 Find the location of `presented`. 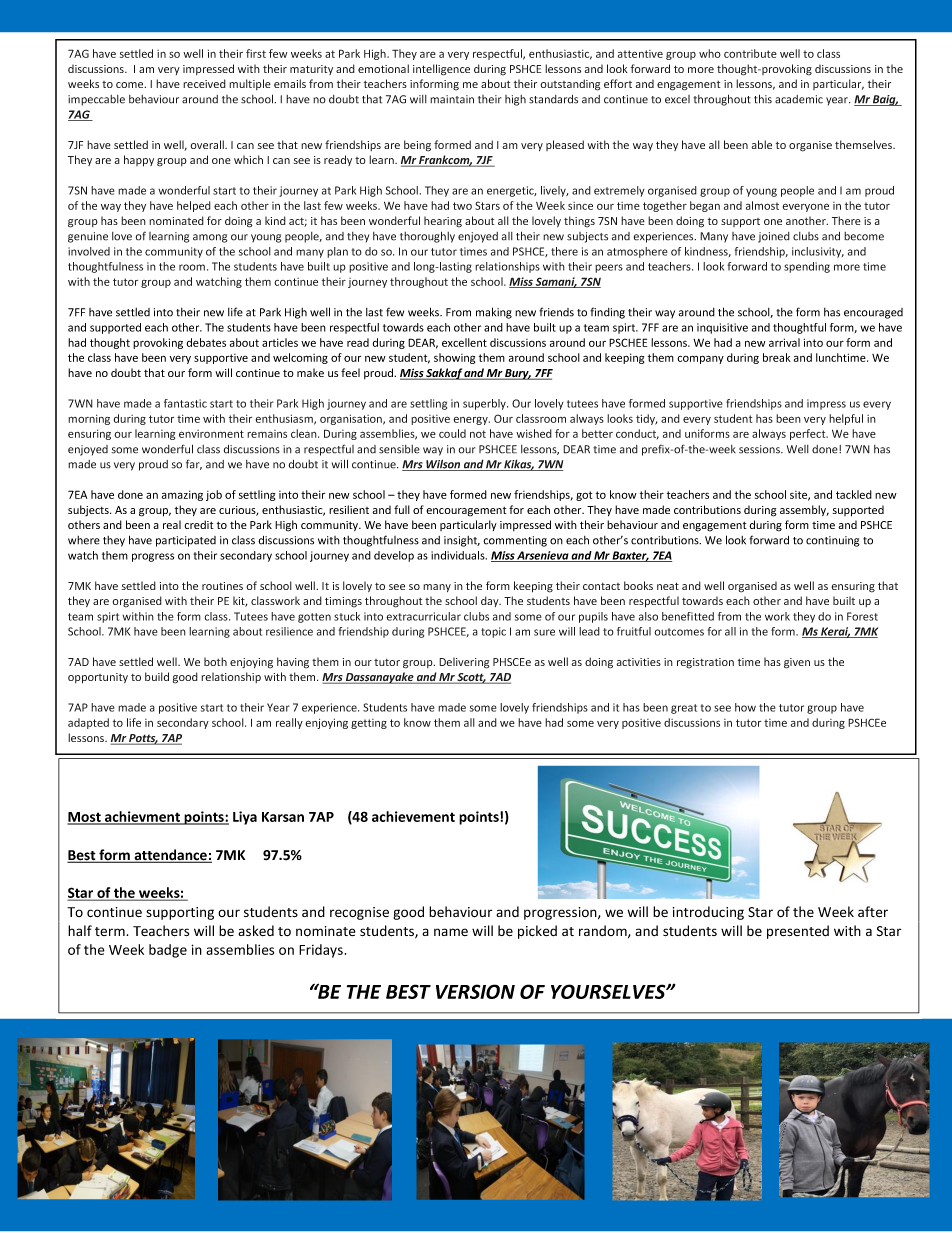

presented is located at coordinates (798, 932).
